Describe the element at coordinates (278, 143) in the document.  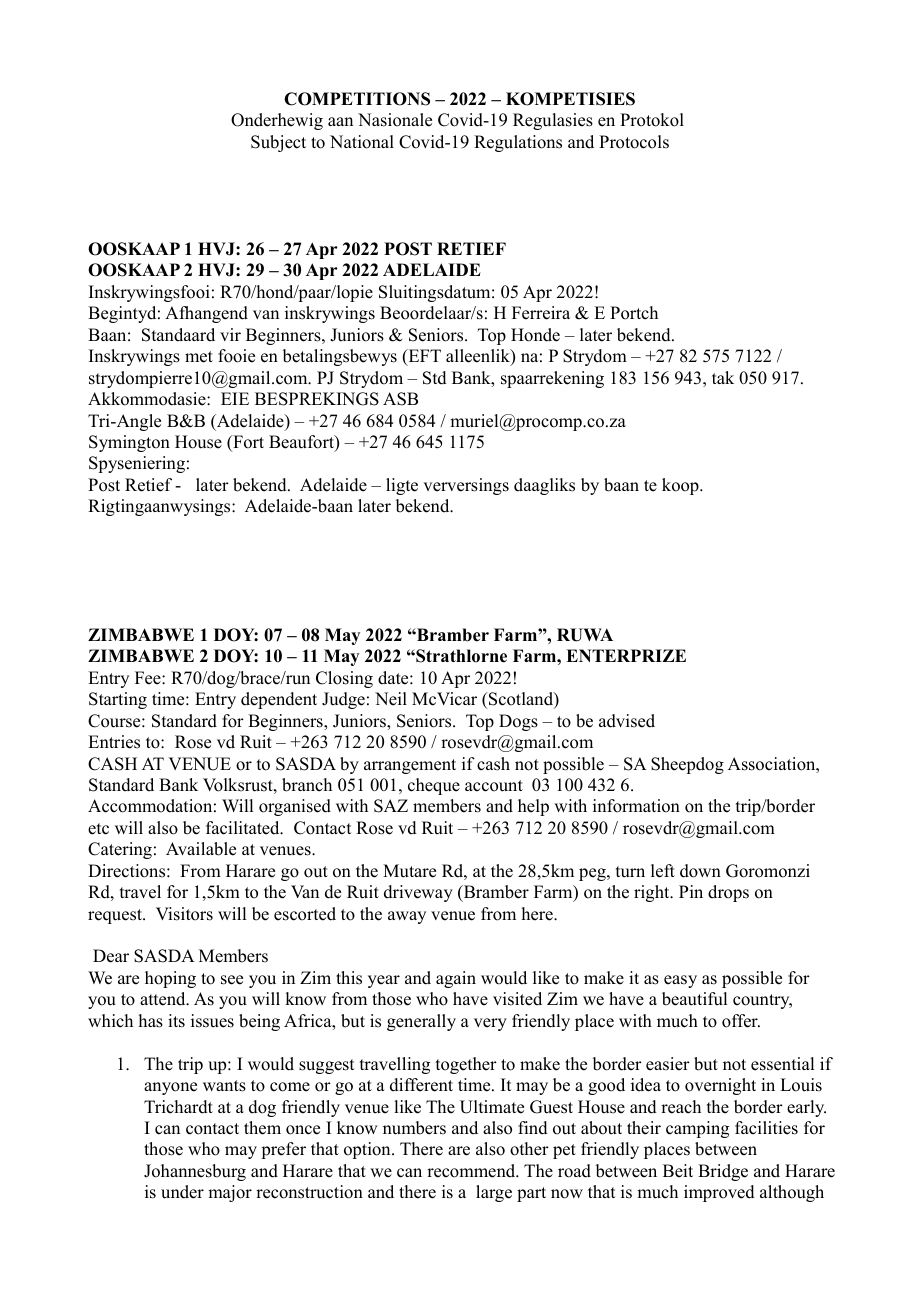
I see `Subject` at that location.
